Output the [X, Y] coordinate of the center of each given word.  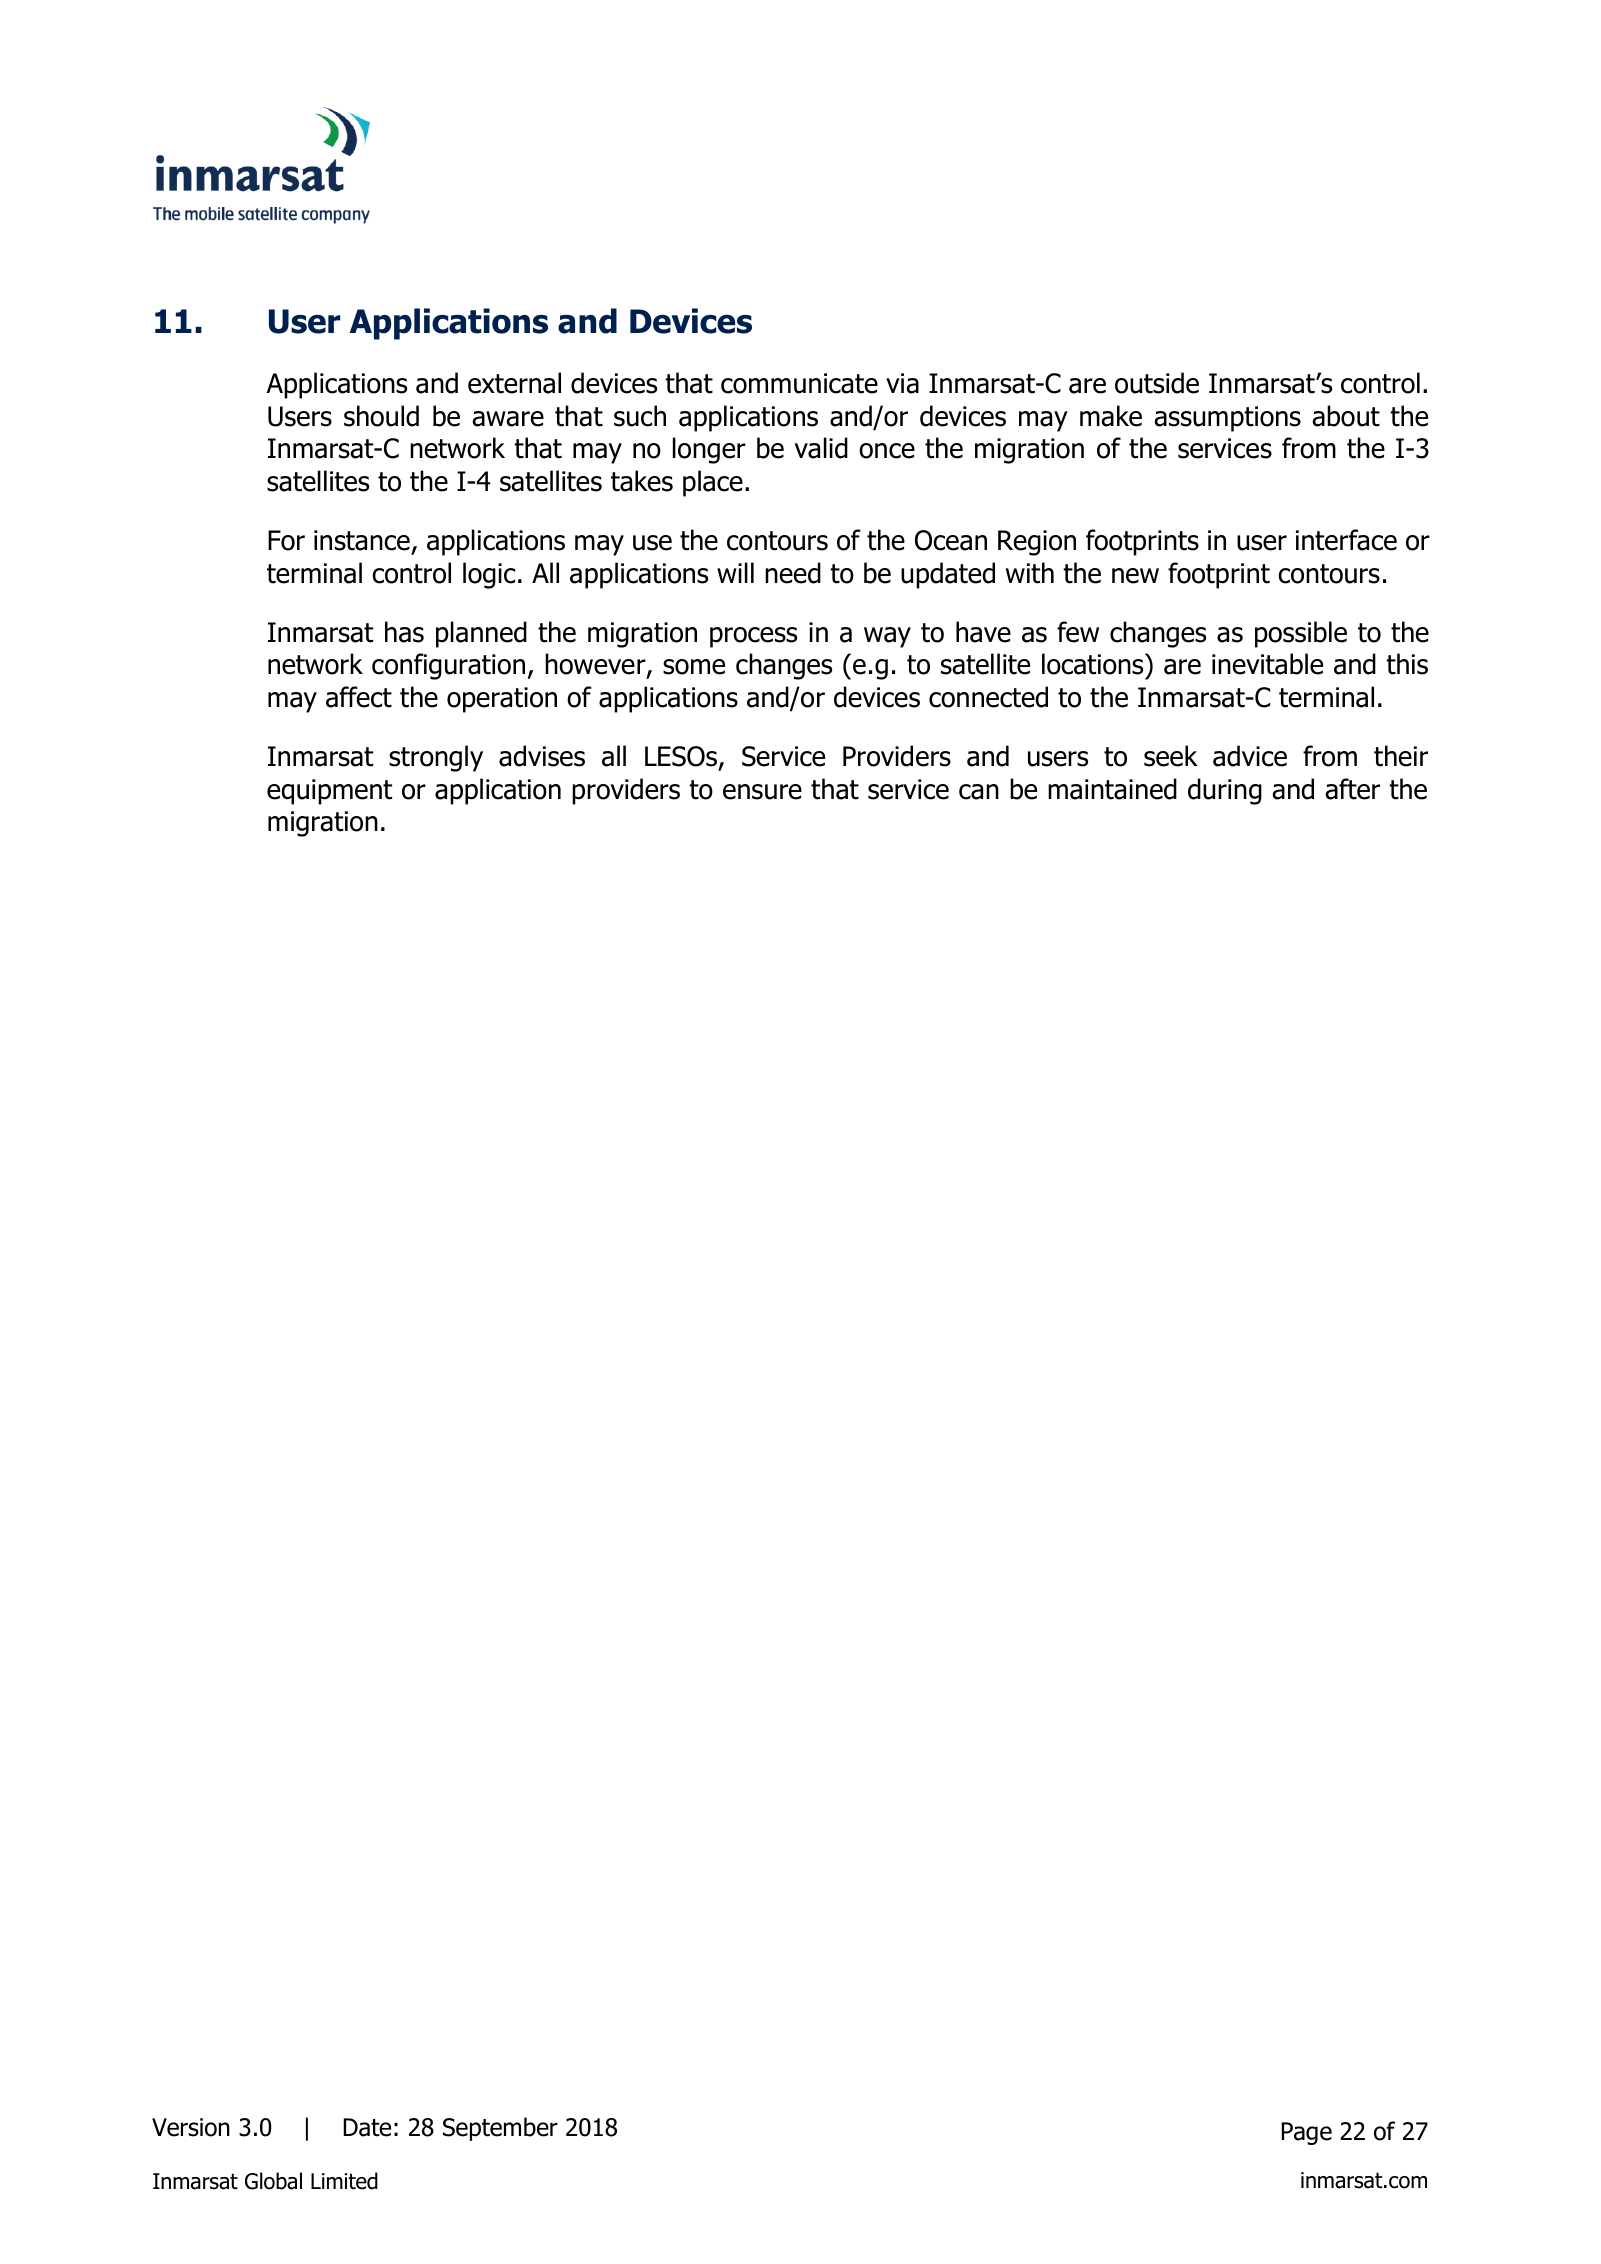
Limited [344, 2181]
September [500, 2129]
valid [821, 448]
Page [1306, 2133]
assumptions [1227, 419]
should [381, 416]
